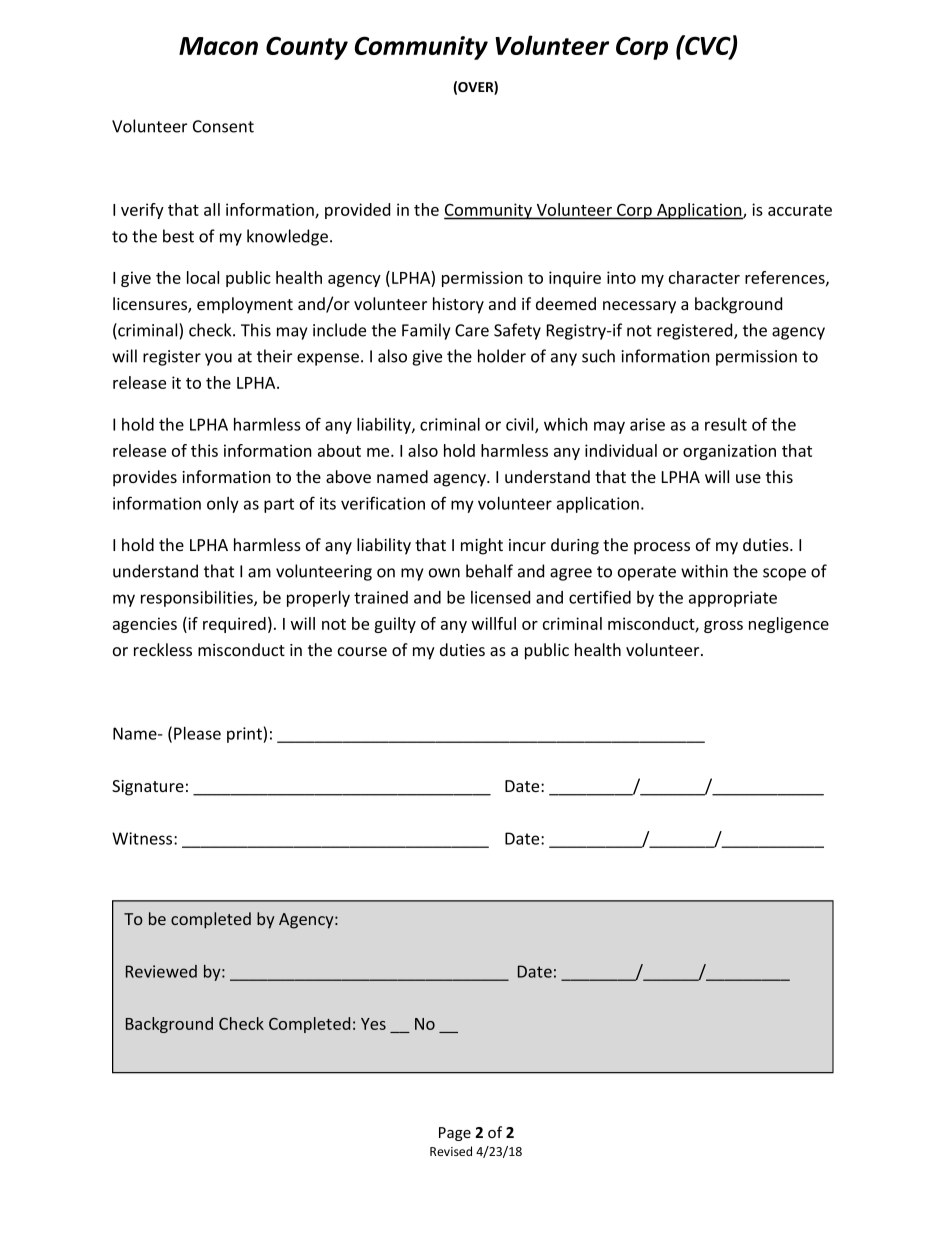 This screenshot has height=1233, width=952. What do you see at coordinates (218, 46) in the screenshot?
I see `Macon` at bounding box center [218, 46].
